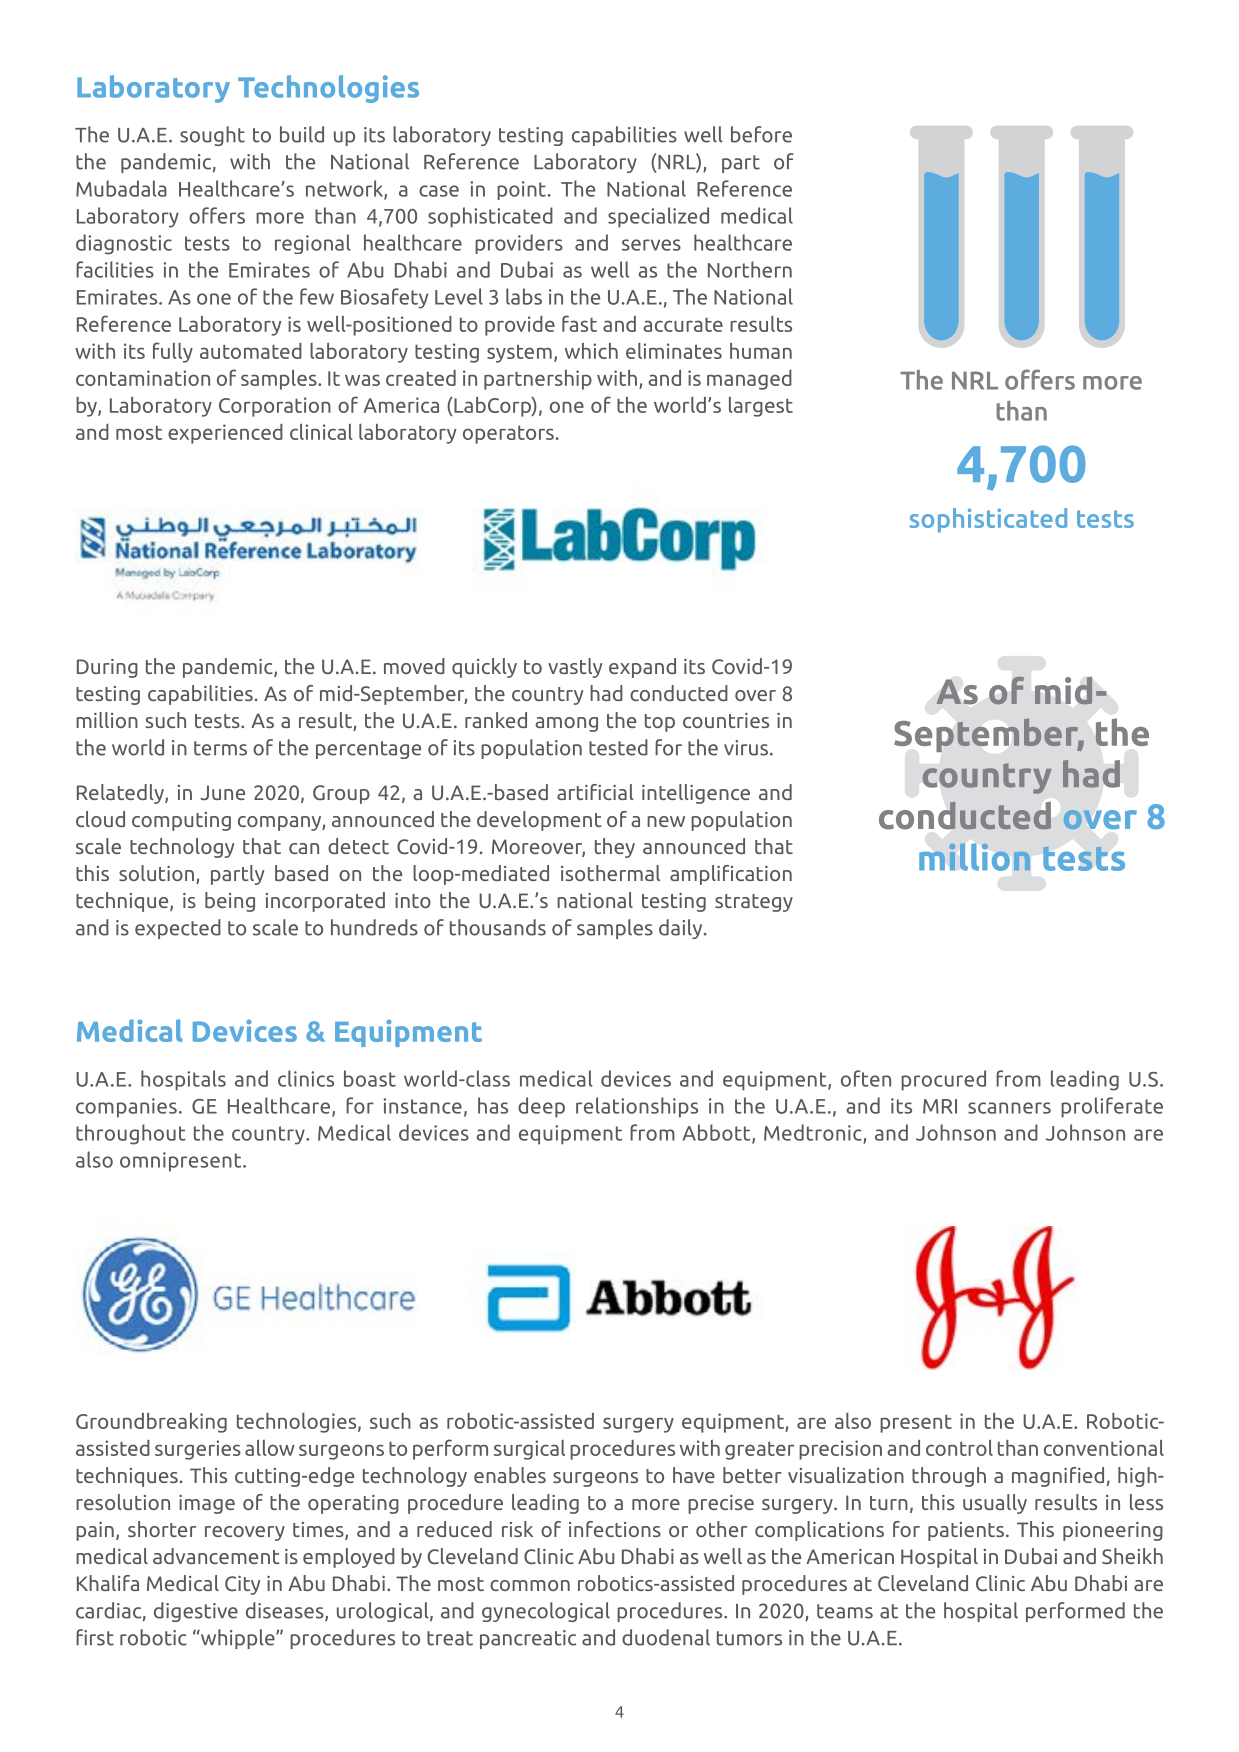 The width and height of the screenshot is (1239, 1752). Describe the element at coordinates (242, 1585) in the screenshot. I see `City` at that location.
